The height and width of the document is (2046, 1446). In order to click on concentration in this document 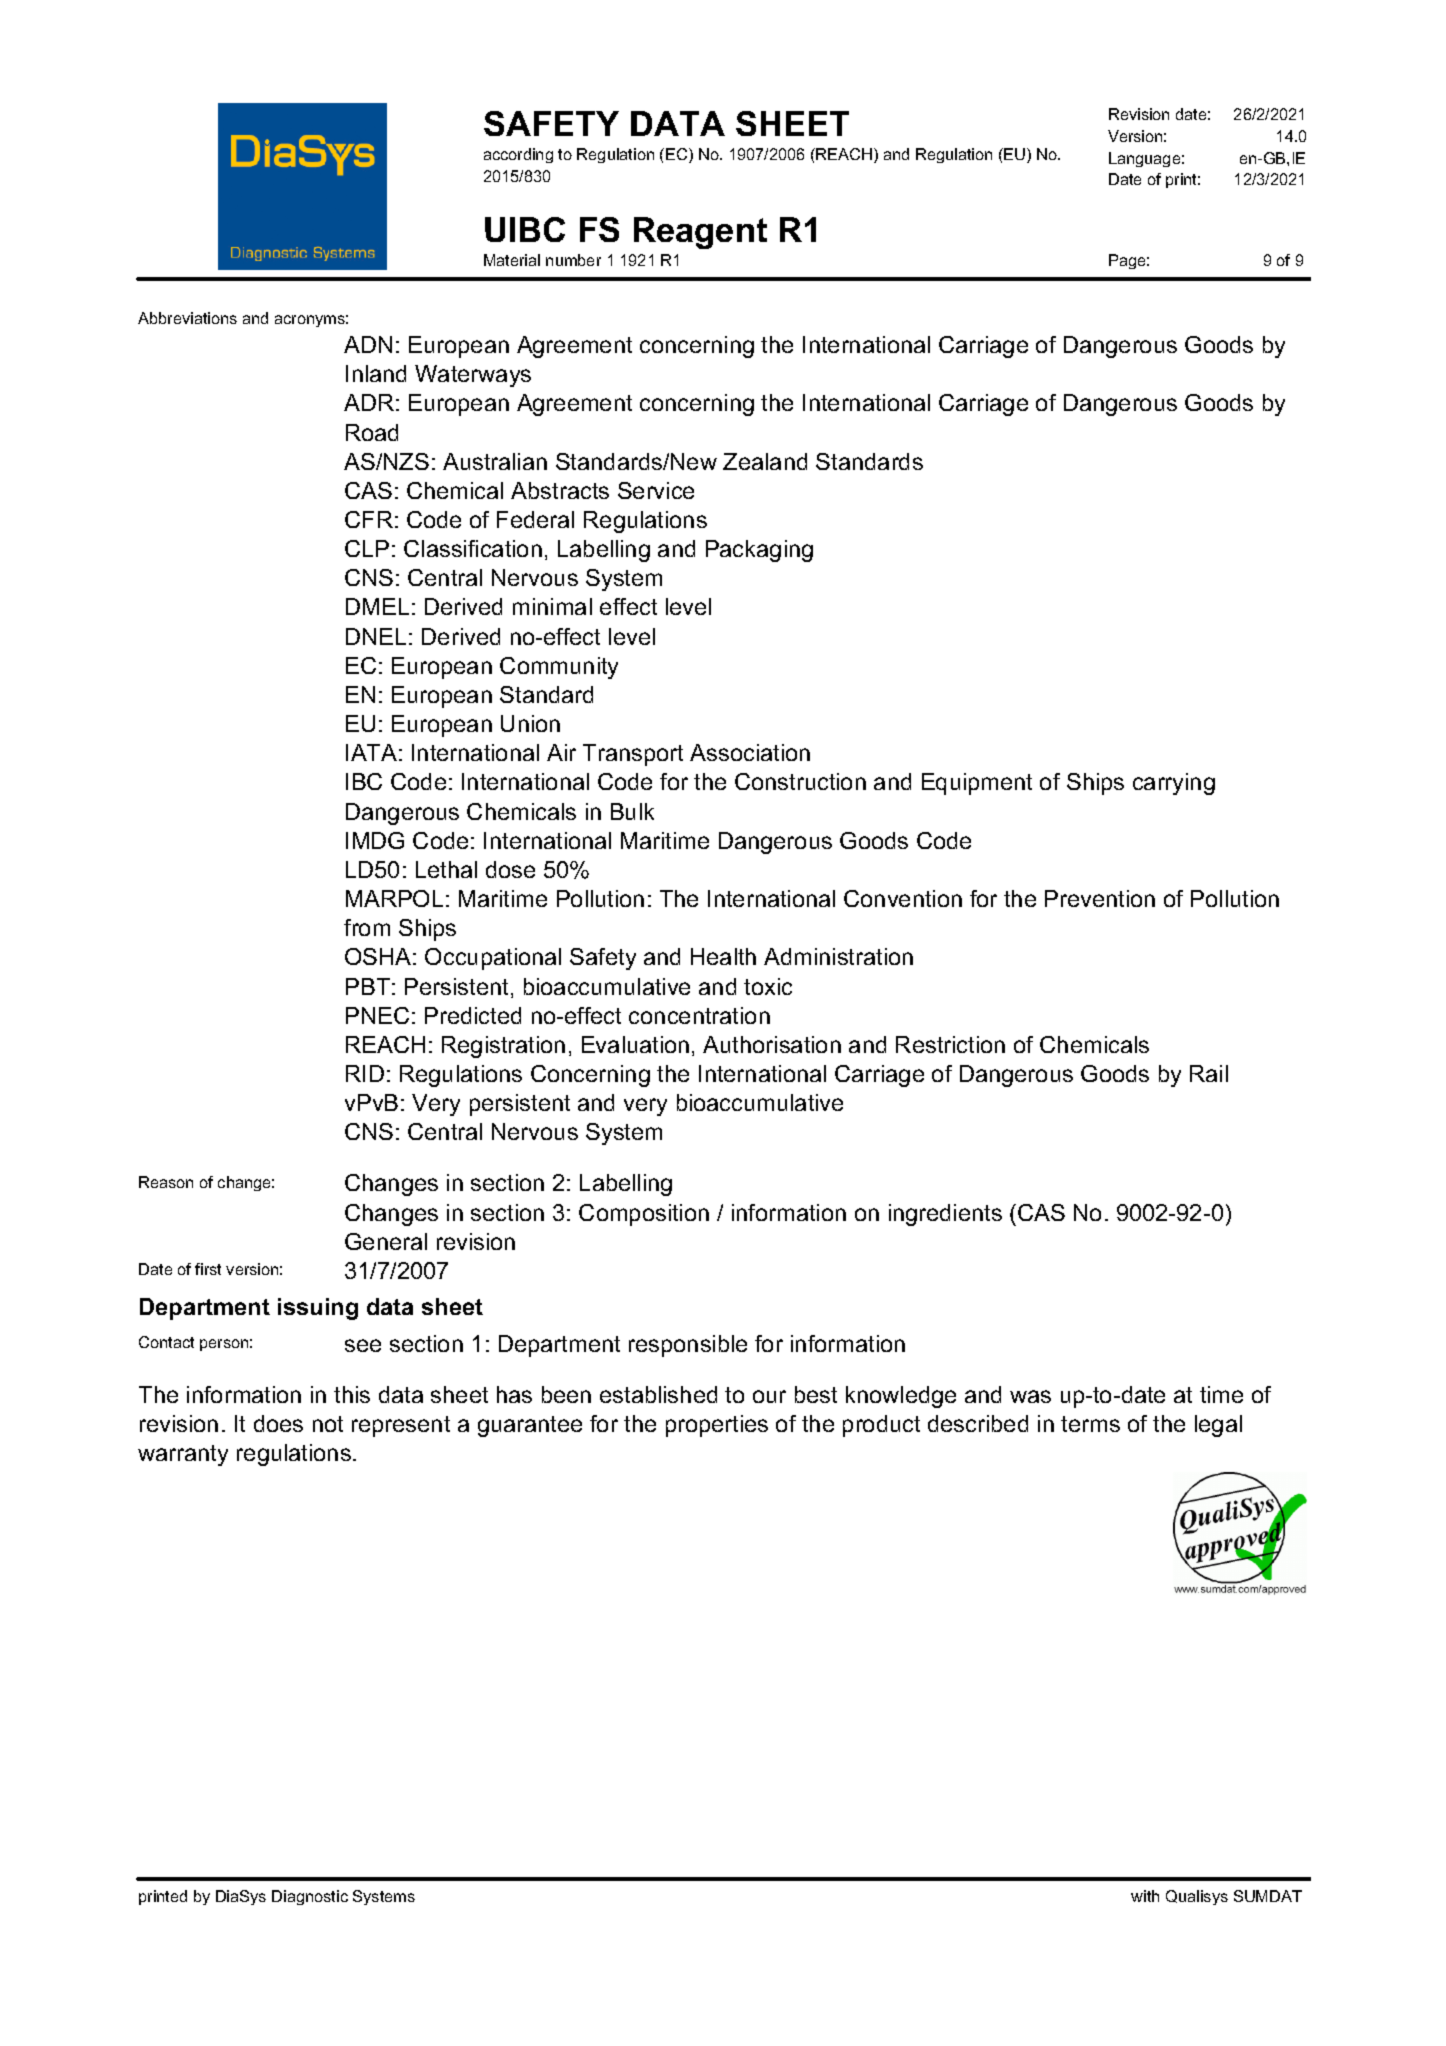, I will do `click(699, 1015)`.
